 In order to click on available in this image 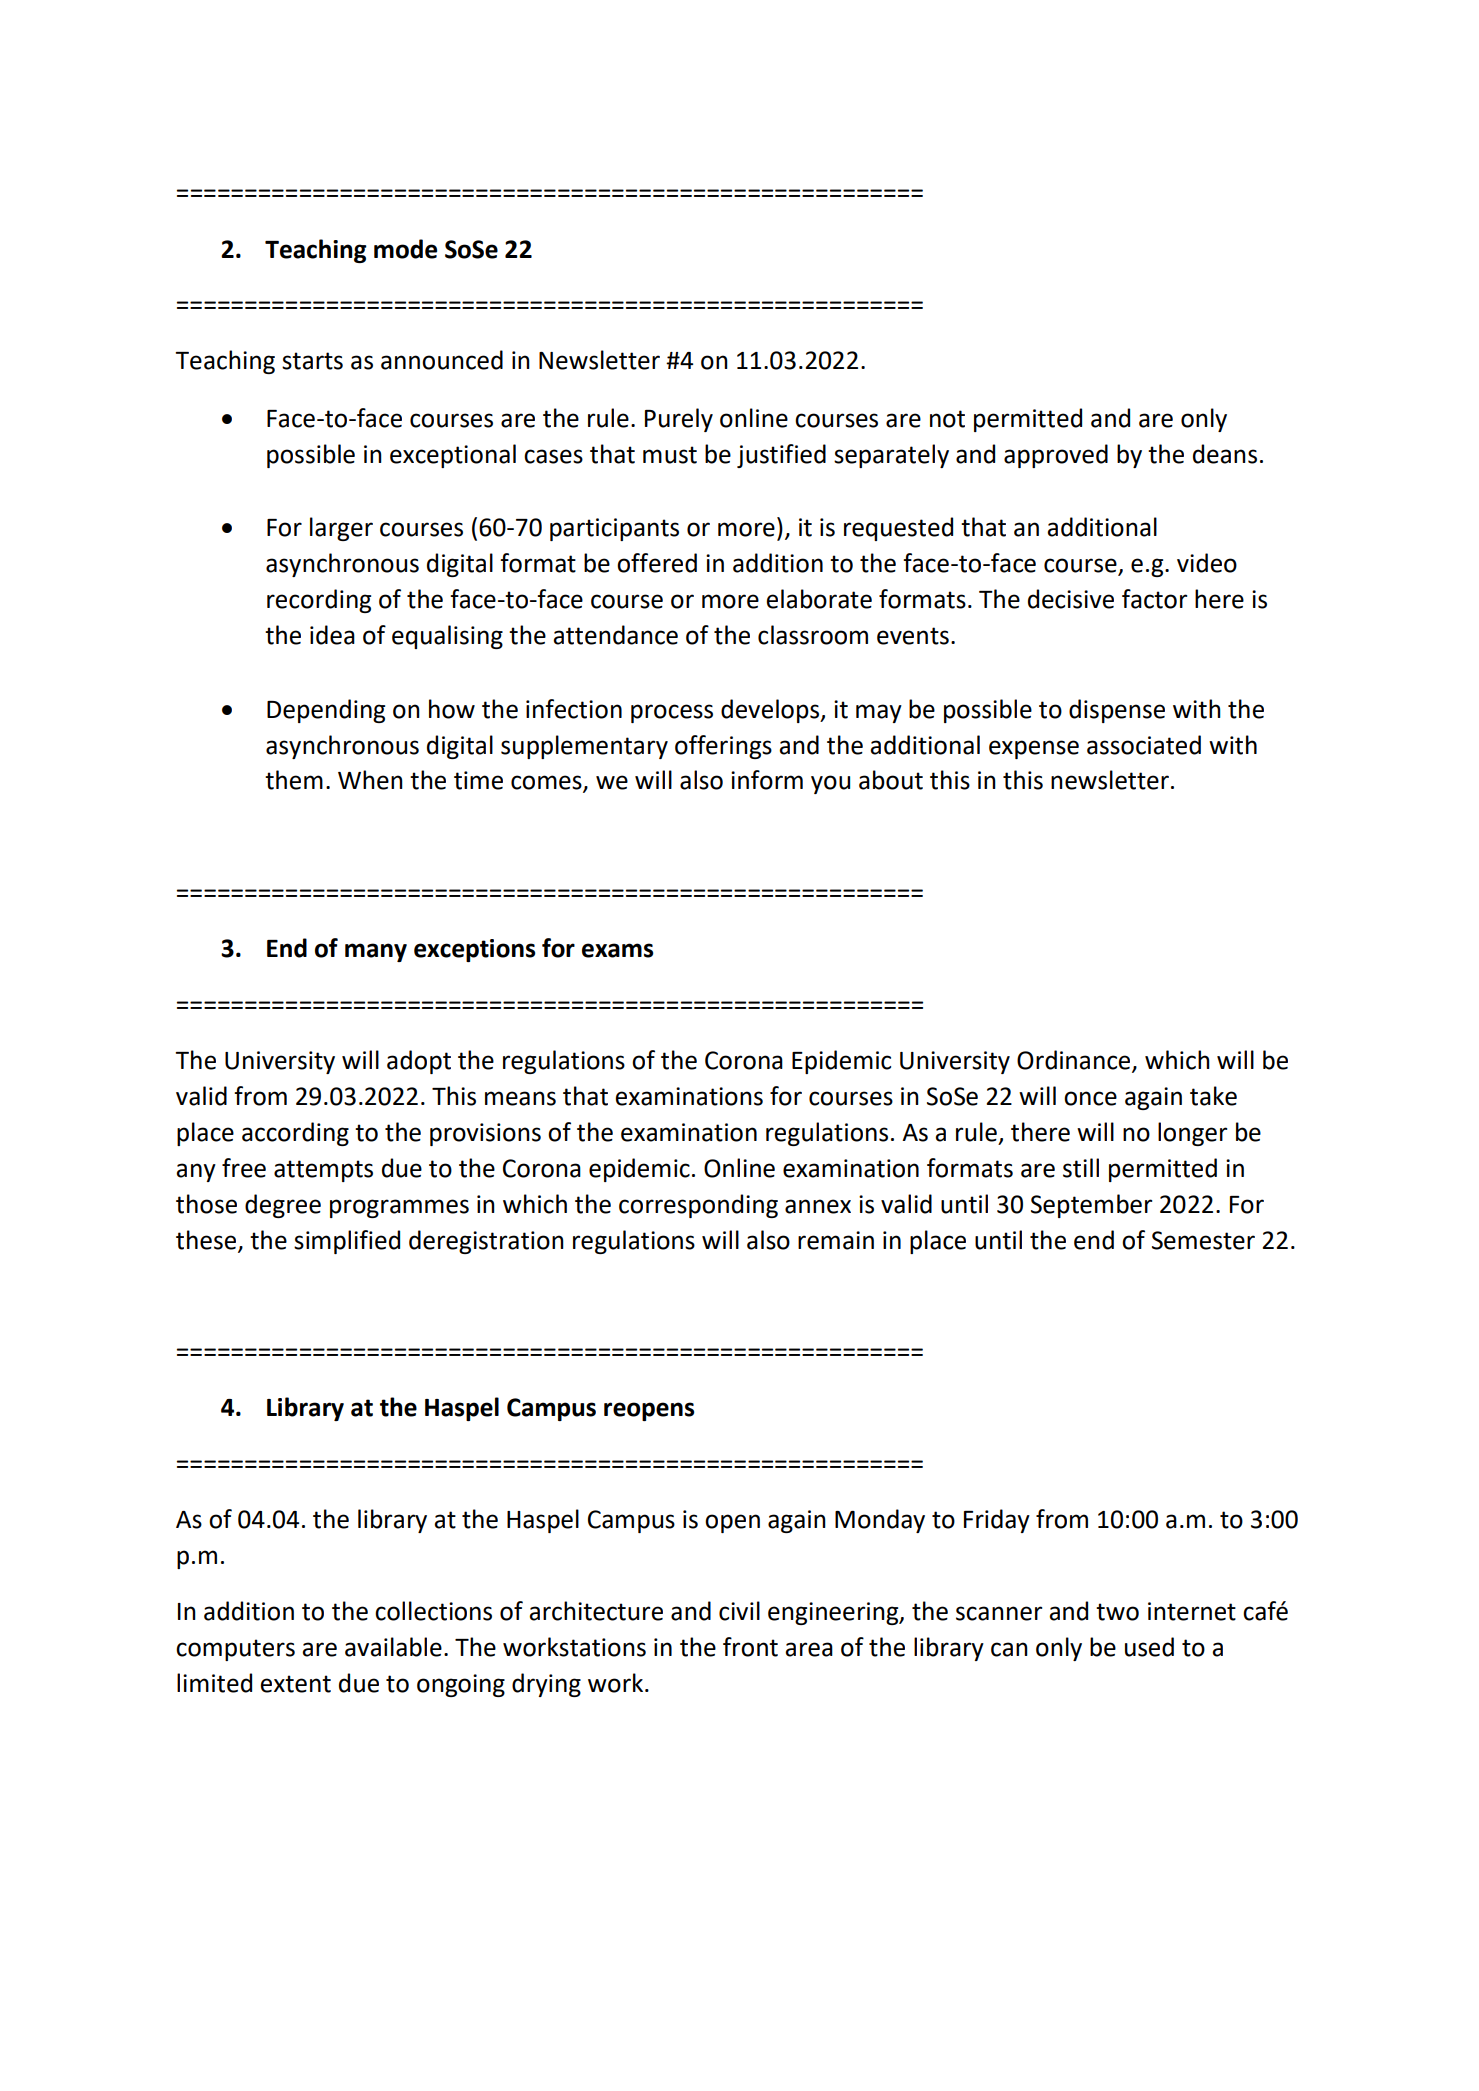, I will do `click(393, 1647)`.
